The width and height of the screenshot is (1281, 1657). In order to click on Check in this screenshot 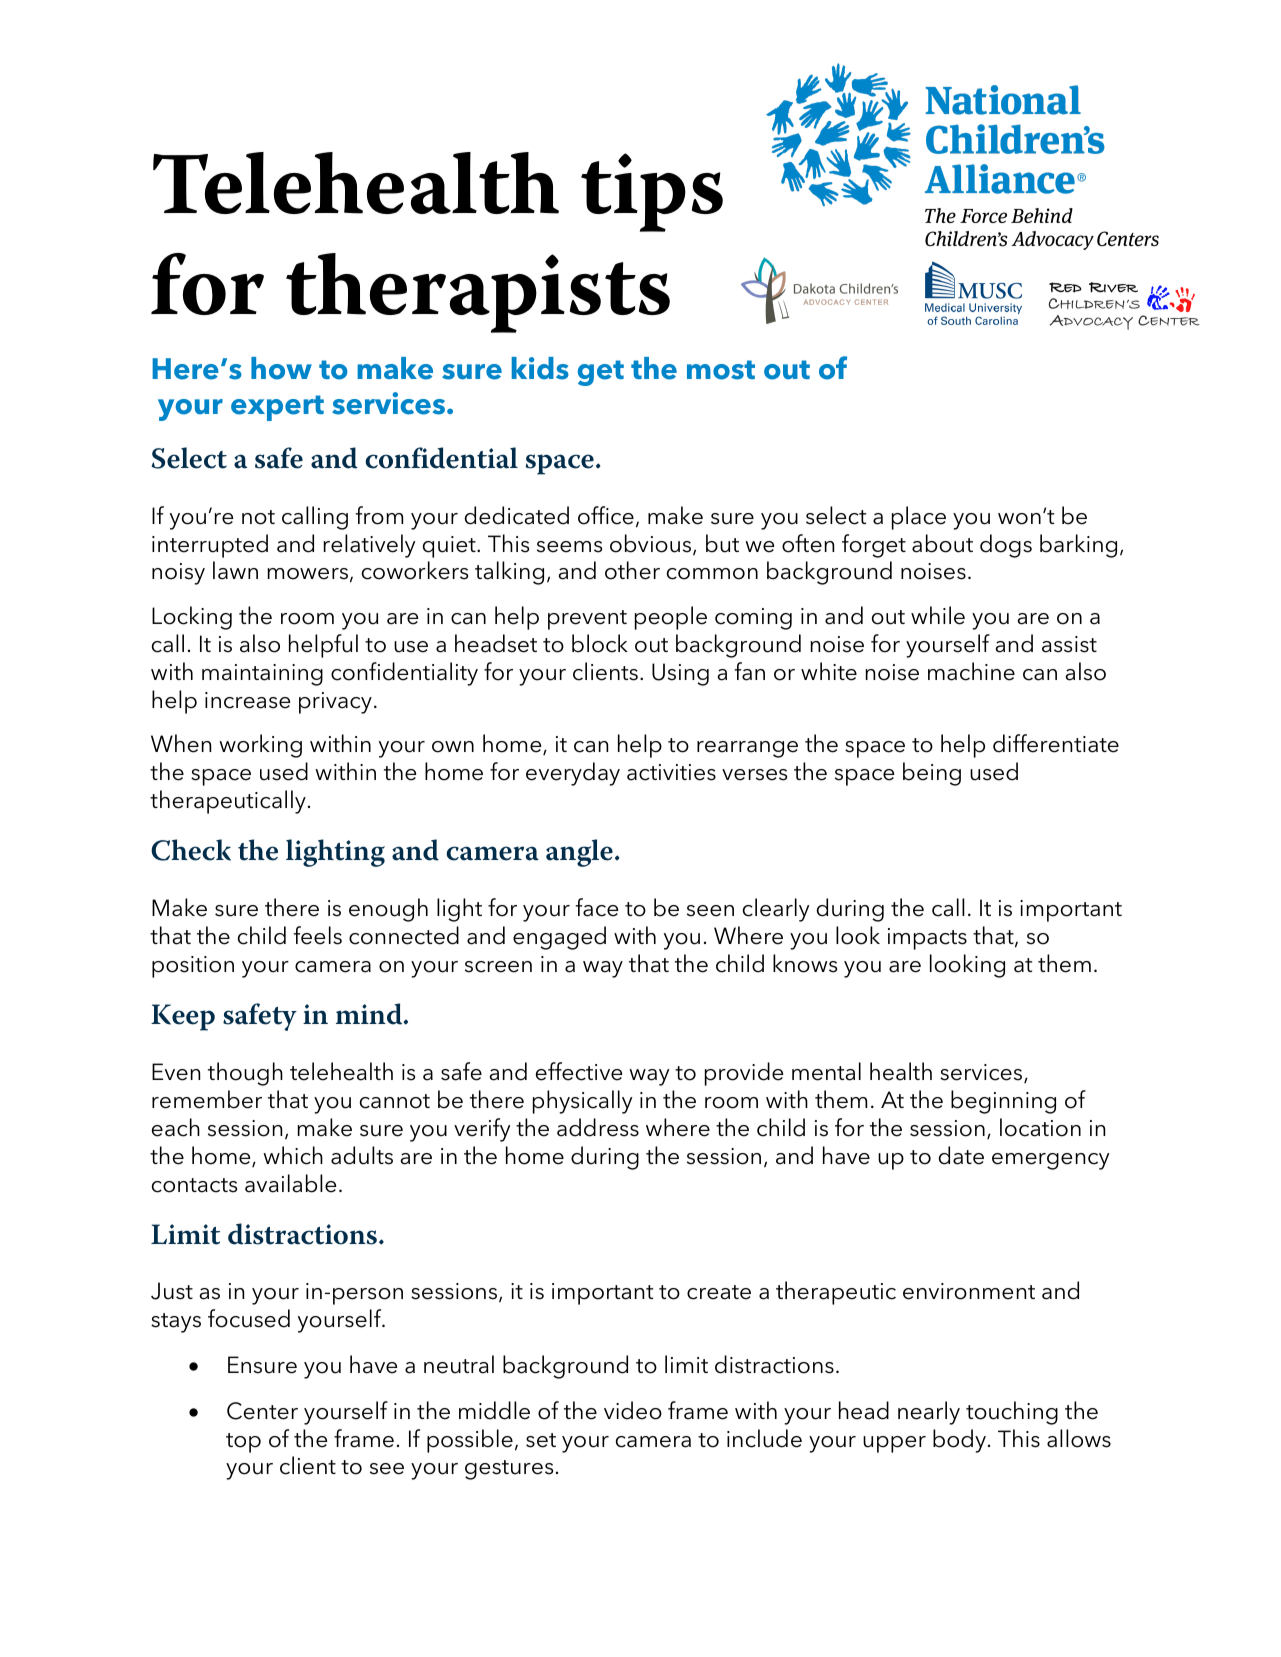, I will do `click(191, 850)`.
